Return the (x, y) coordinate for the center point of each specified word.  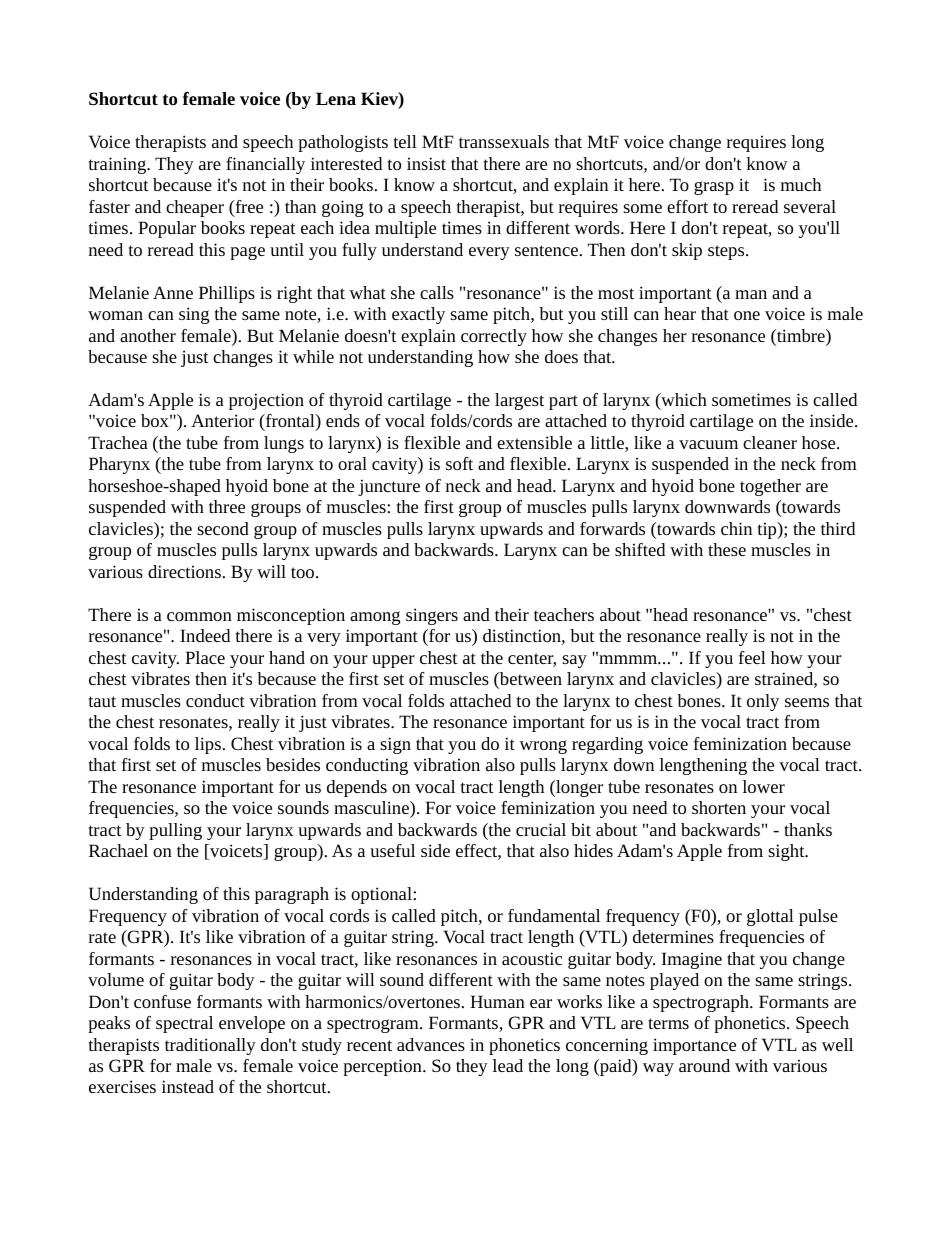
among (375, 618)
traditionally (210, 1046)
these (727, 549)
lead (508, 1065)
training (118, 165)
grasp (714, 188)
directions (184, 571)
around (704, 1065)
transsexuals (504, 141)
